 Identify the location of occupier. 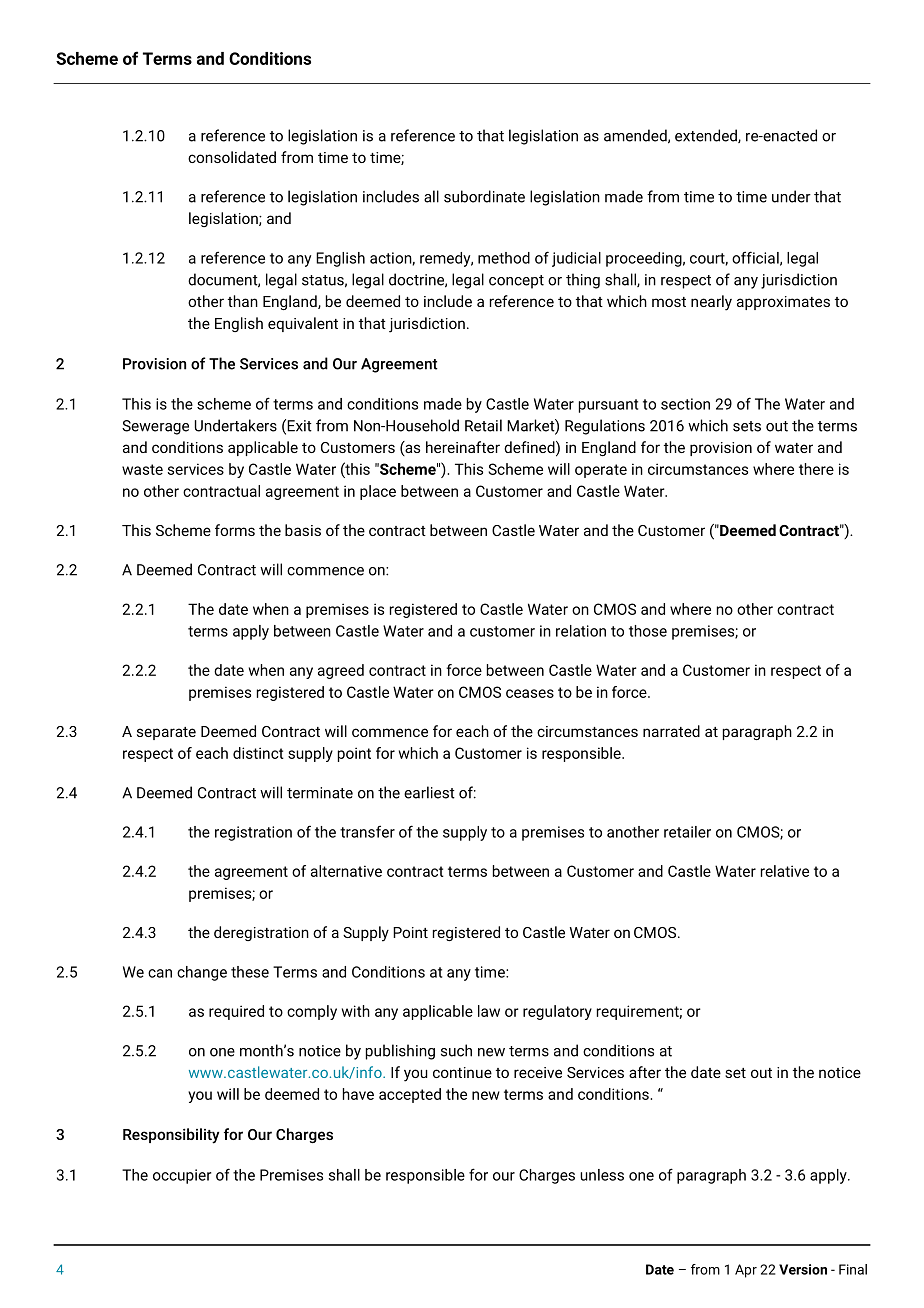
(182, 1176).
